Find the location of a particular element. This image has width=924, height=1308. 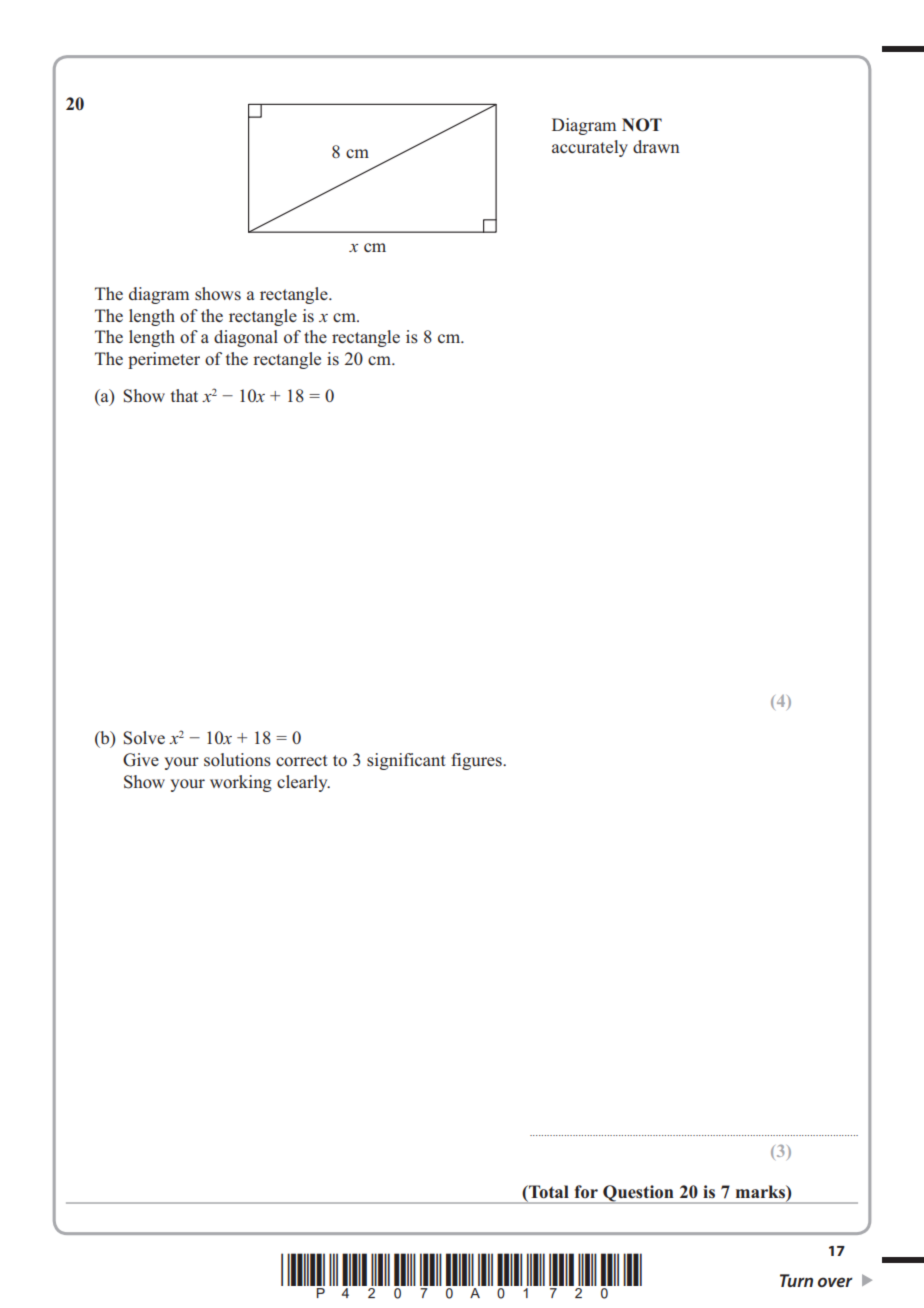

significant is located at coordinates (406, 761).
